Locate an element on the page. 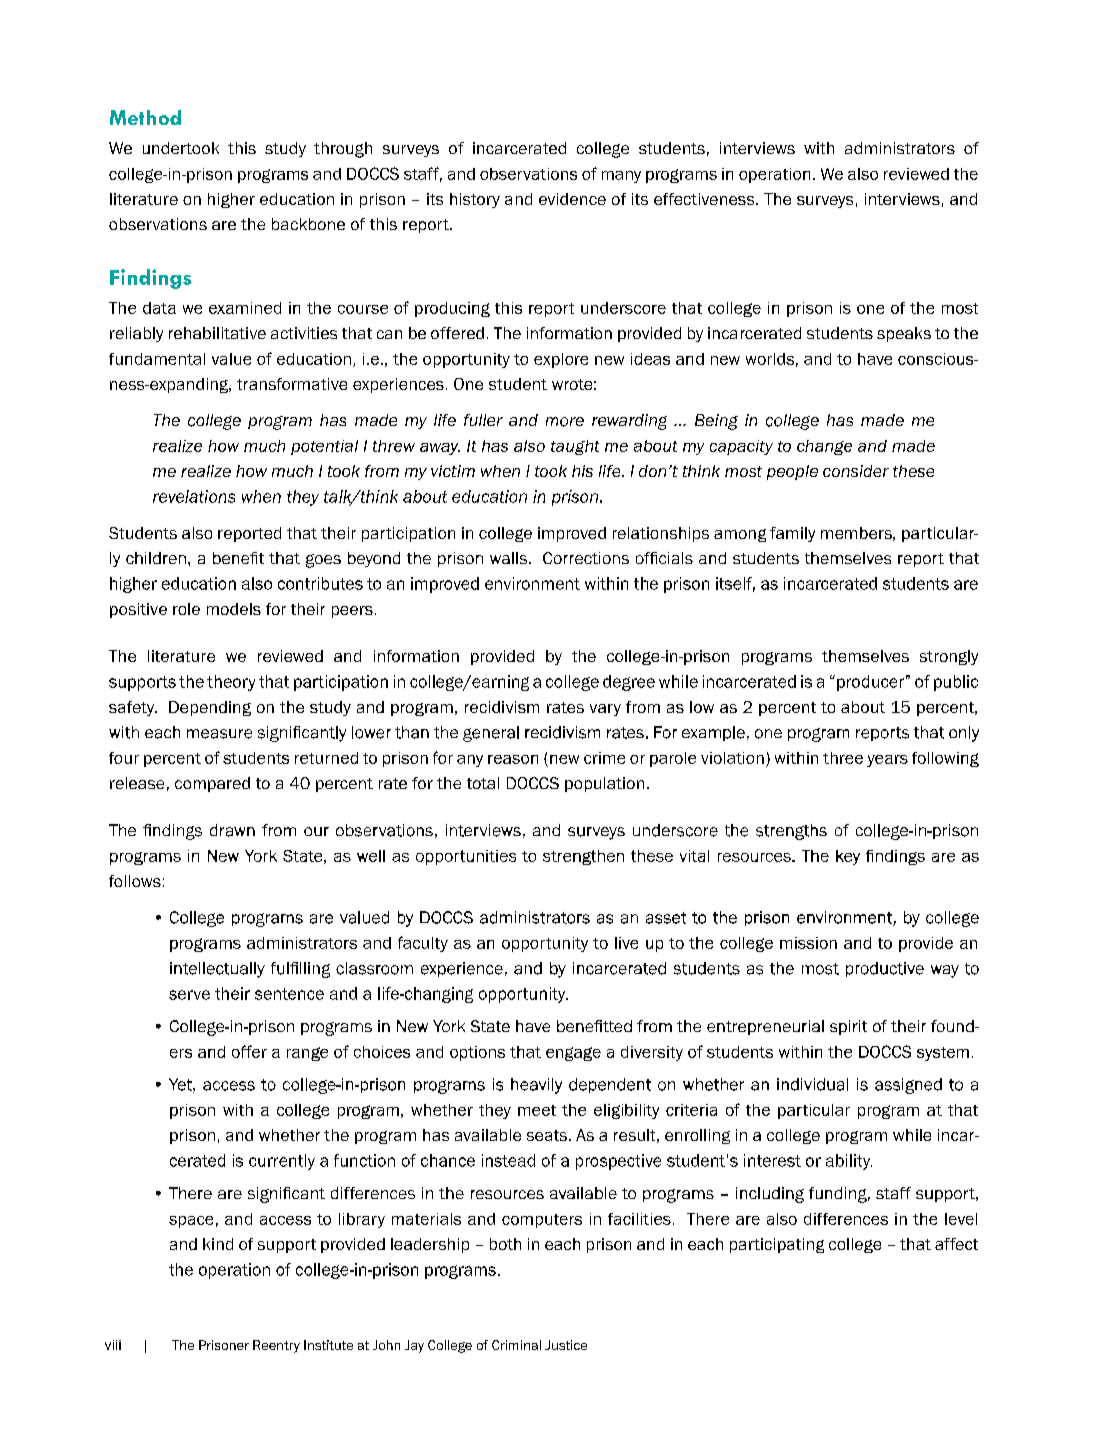 The image size is (1110, 1437). change is located at coordinates (824, 447).
